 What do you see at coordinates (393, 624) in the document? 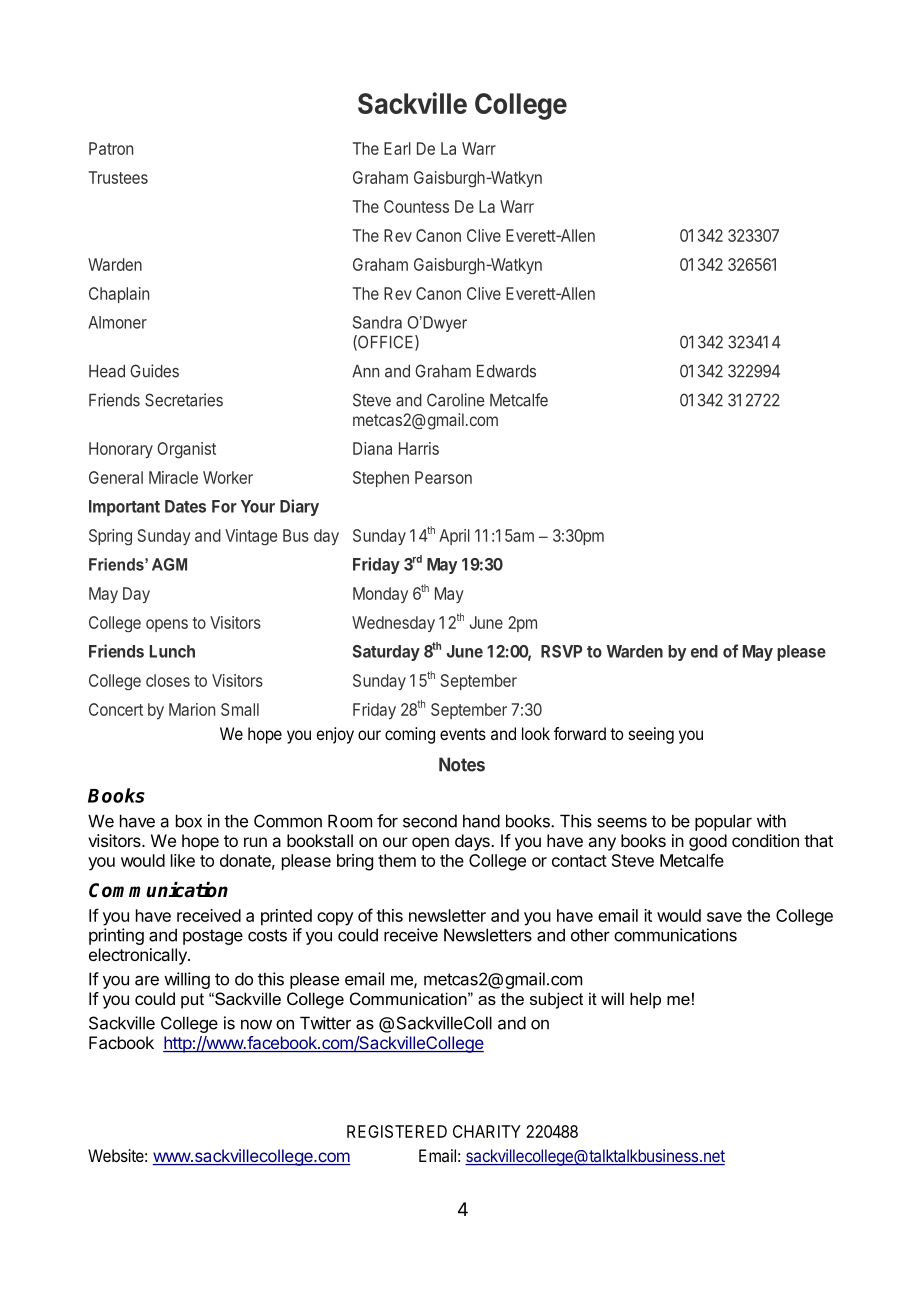
I see `Wednesday` at bounding box center [393, 624].
